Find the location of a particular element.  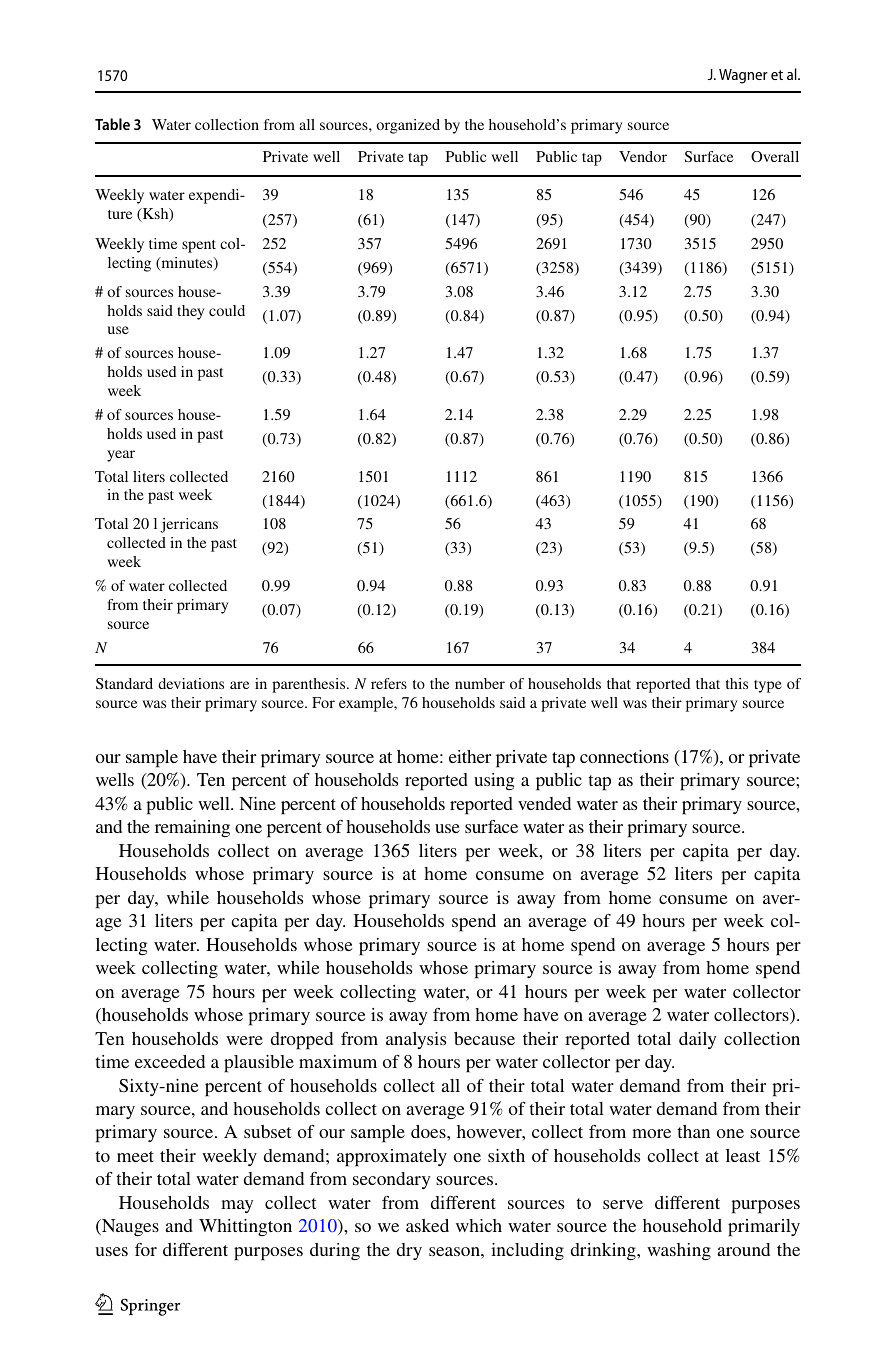

connections is located at coordinates (624, 756).
